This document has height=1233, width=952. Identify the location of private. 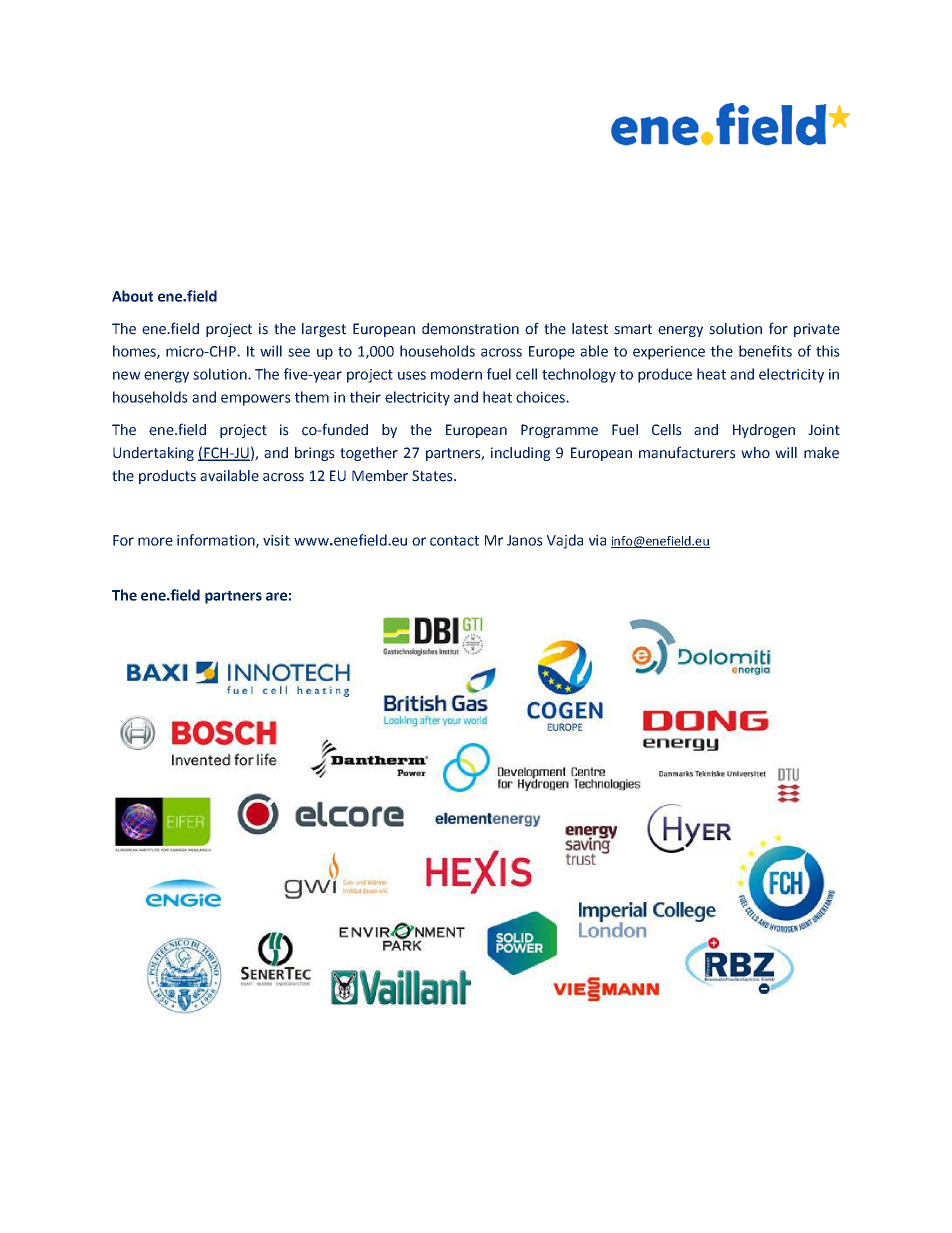
(817, 330).
